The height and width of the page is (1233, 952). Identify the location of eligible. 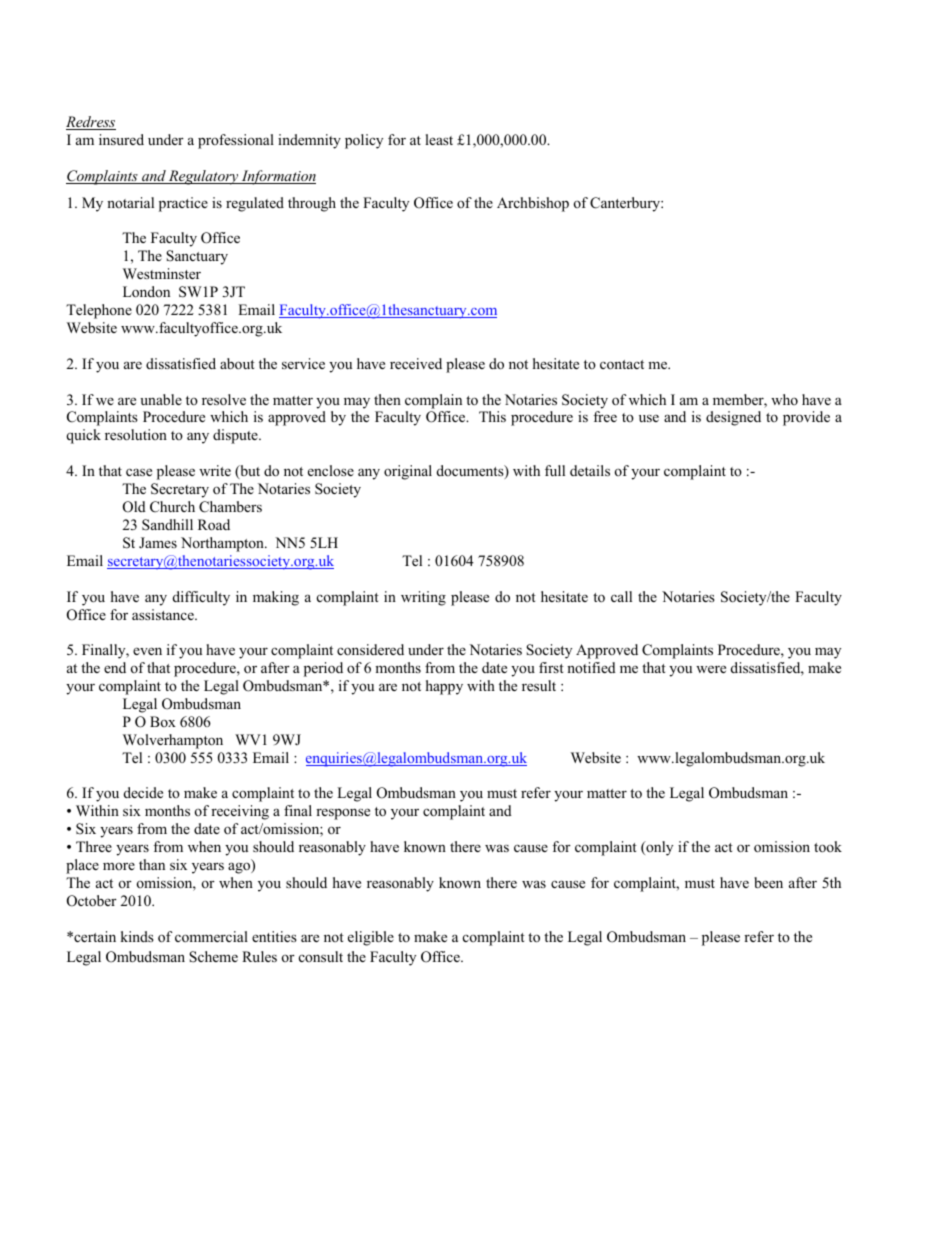
(371, 938).
